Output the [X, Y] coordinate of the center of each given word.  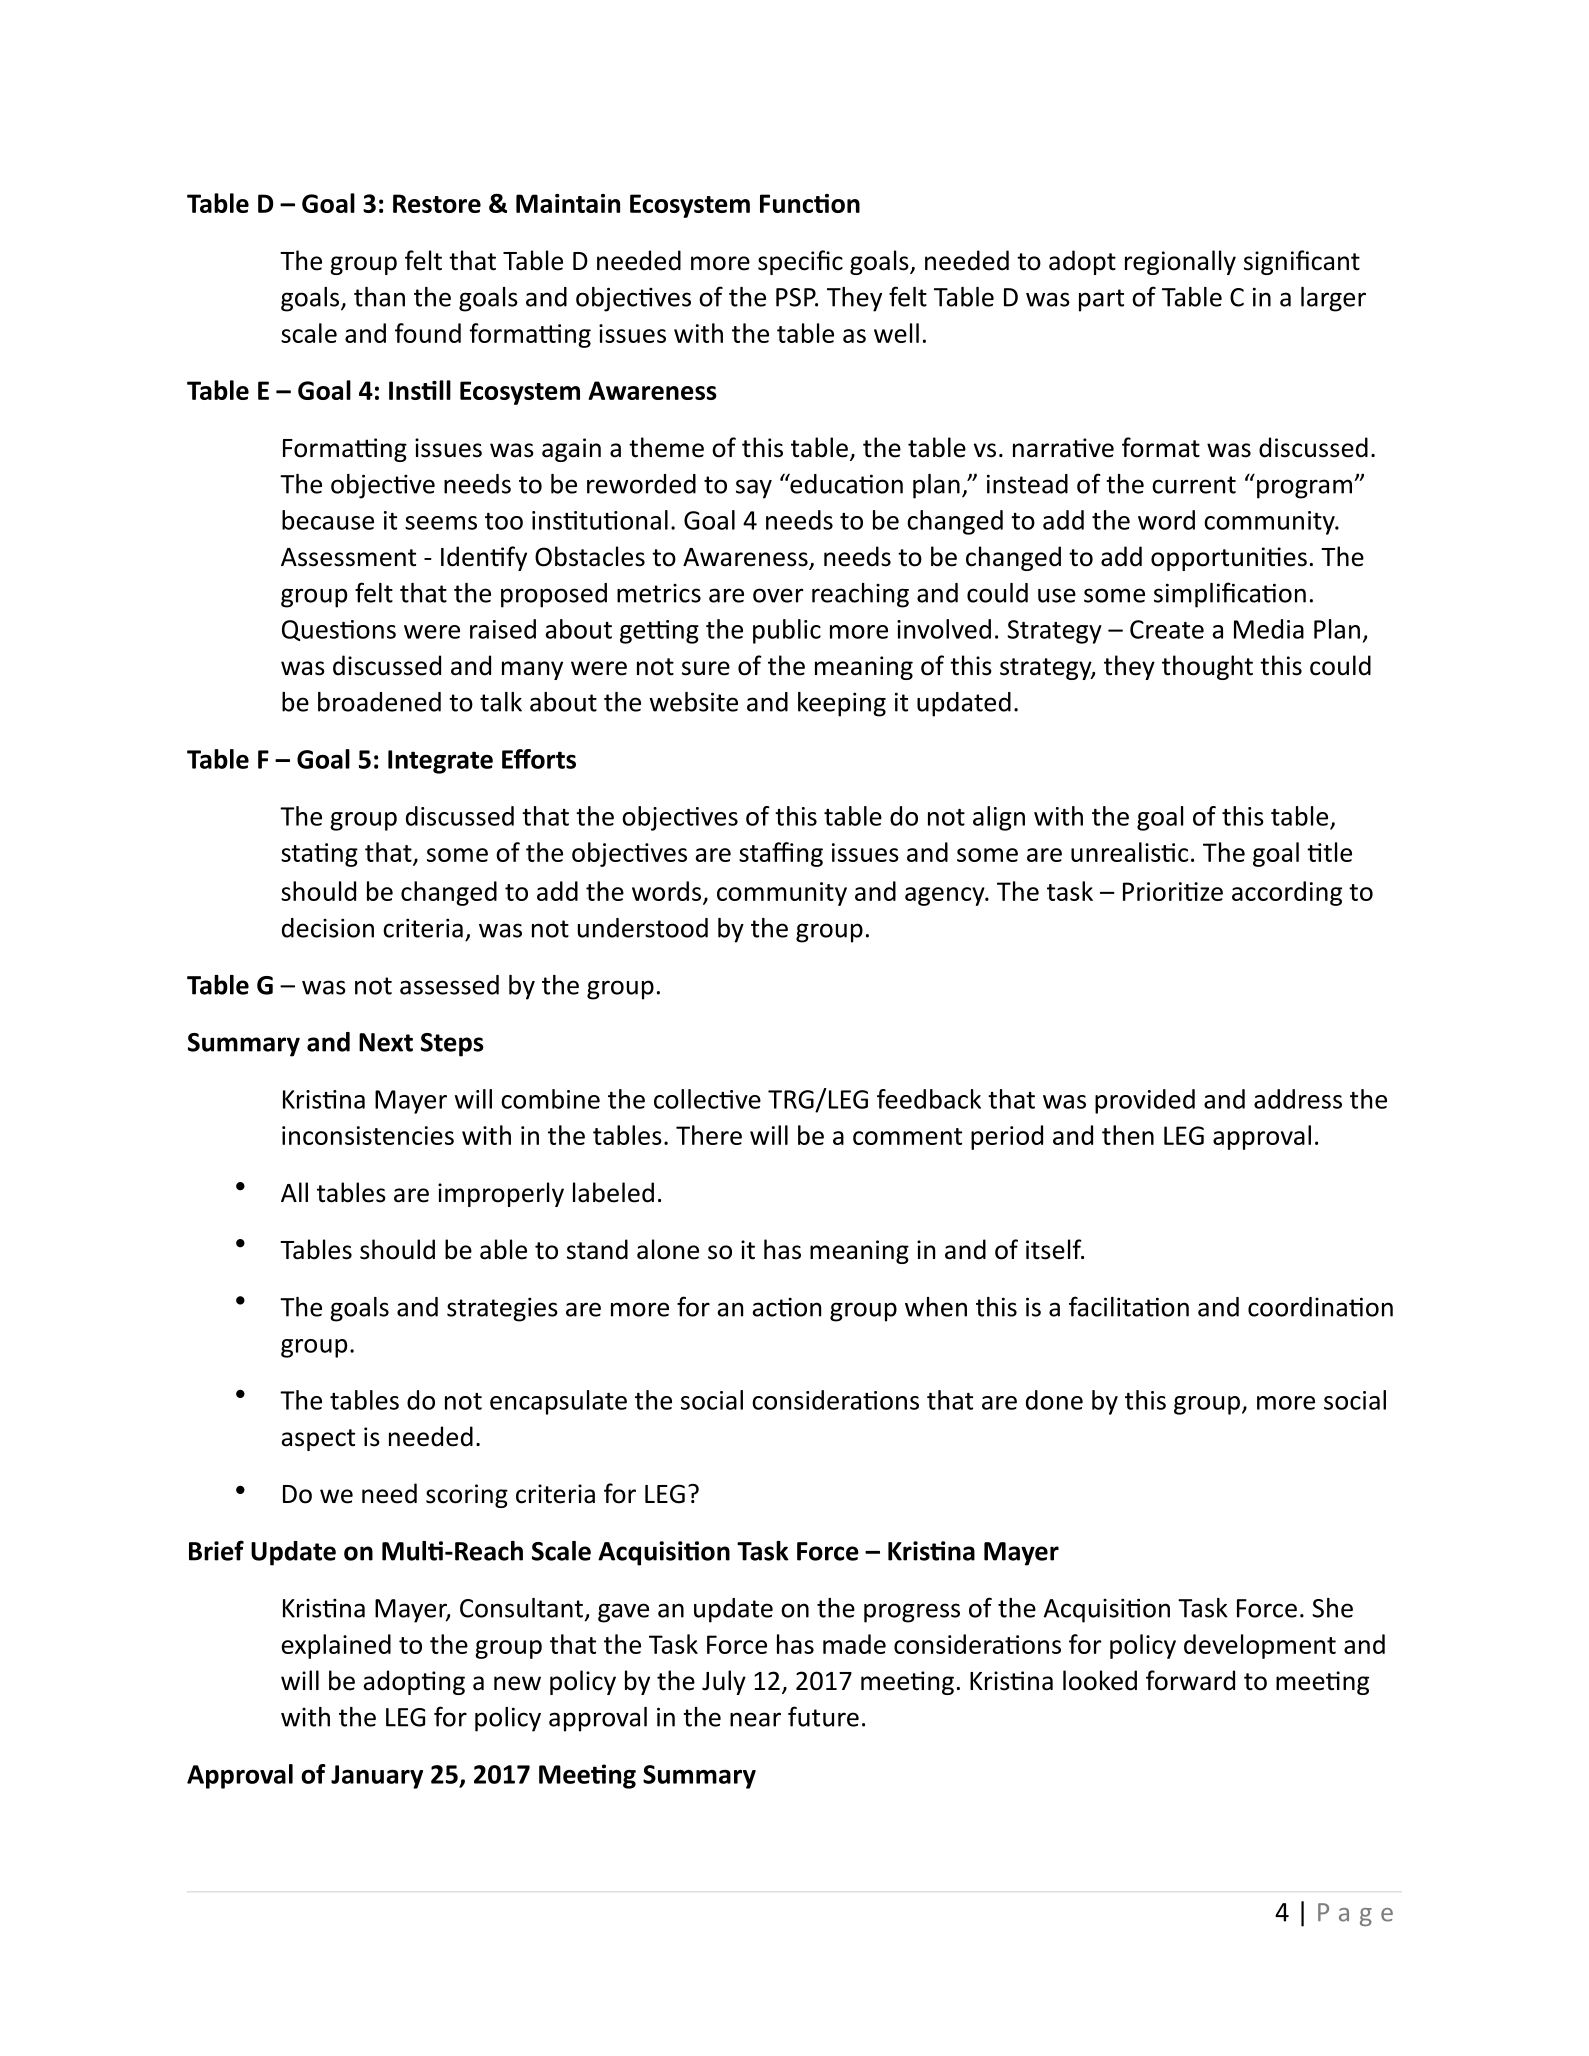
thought [1207, 667]
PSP [797, 297]
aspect [318, 1440]
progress [912, 1613]
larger [1333, 299]
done [1054, 1400]
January [377, 1777]
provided [1145, 1101]
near [755, 1719]
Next [386, 1042]
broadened [379, 702]
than [379, 297]
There [709, 1135]
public [787, 631]
